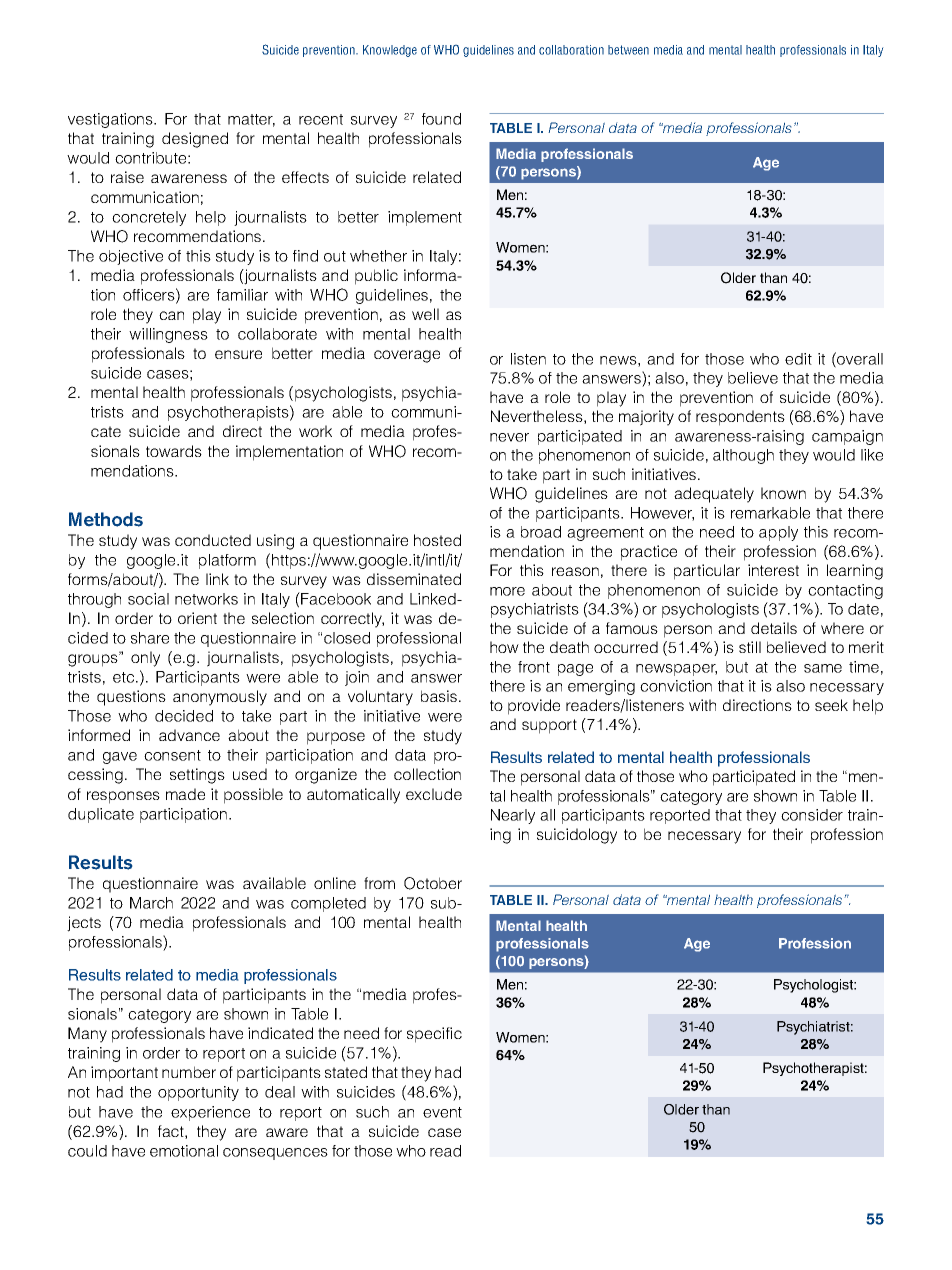 This screenshot has height=1270, width=952. Describe the element at coordinates (195, 140) in the screenshot. I see `designed` at that location.
